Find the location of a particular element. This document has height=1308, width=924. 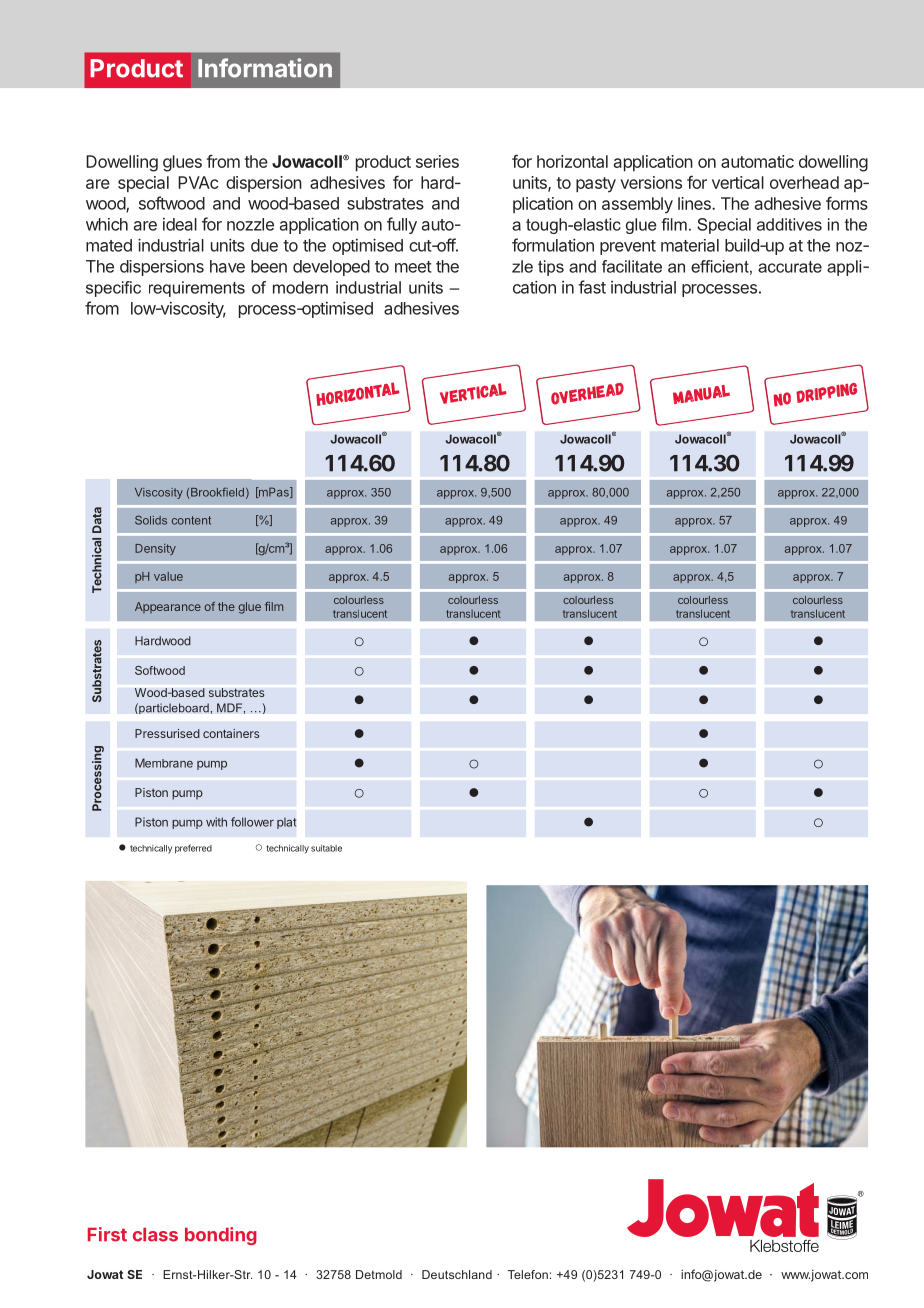

ideal is located at coordinates (180, 224).
